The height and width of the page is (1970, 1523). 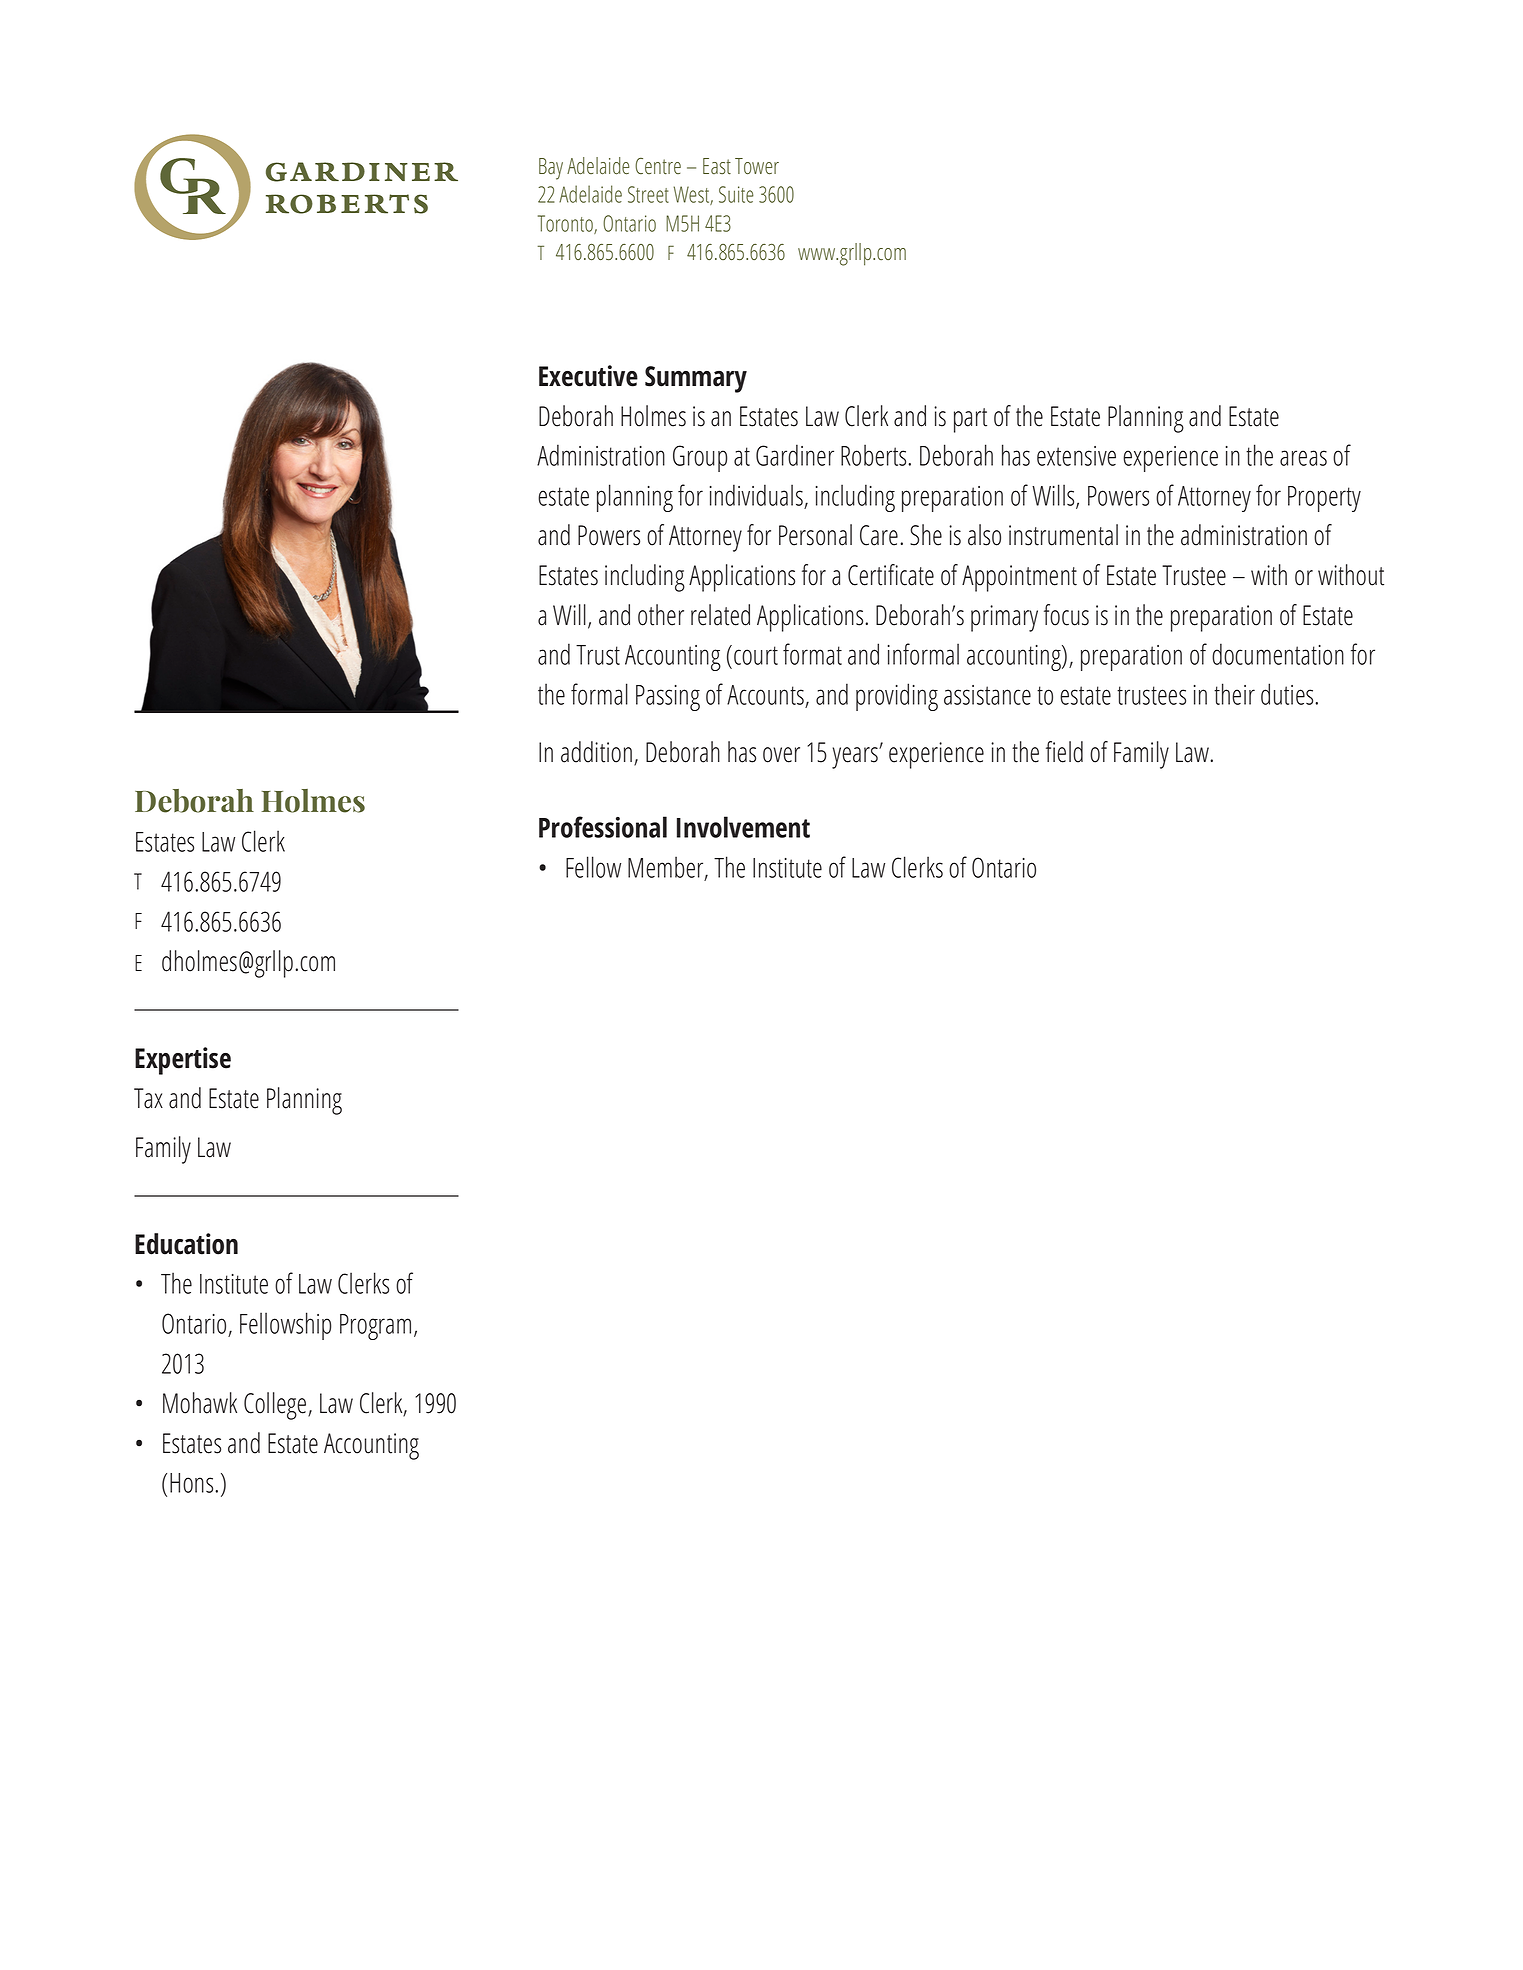 I want to click on Involvement, so click(x=743, y=827).
